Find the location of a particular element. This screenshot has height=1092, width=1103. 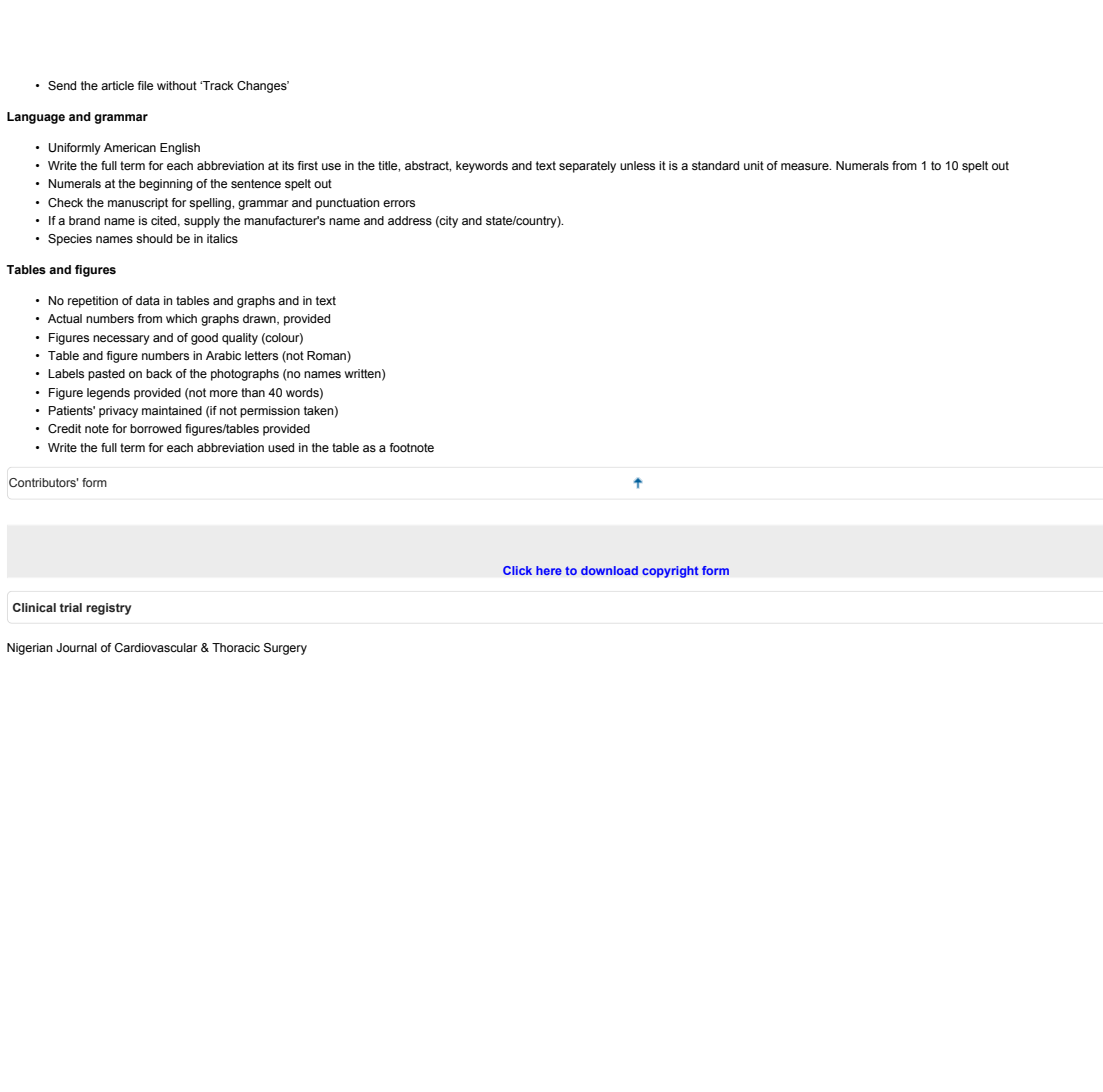

borrowed is located at coordinates (155, 428).
